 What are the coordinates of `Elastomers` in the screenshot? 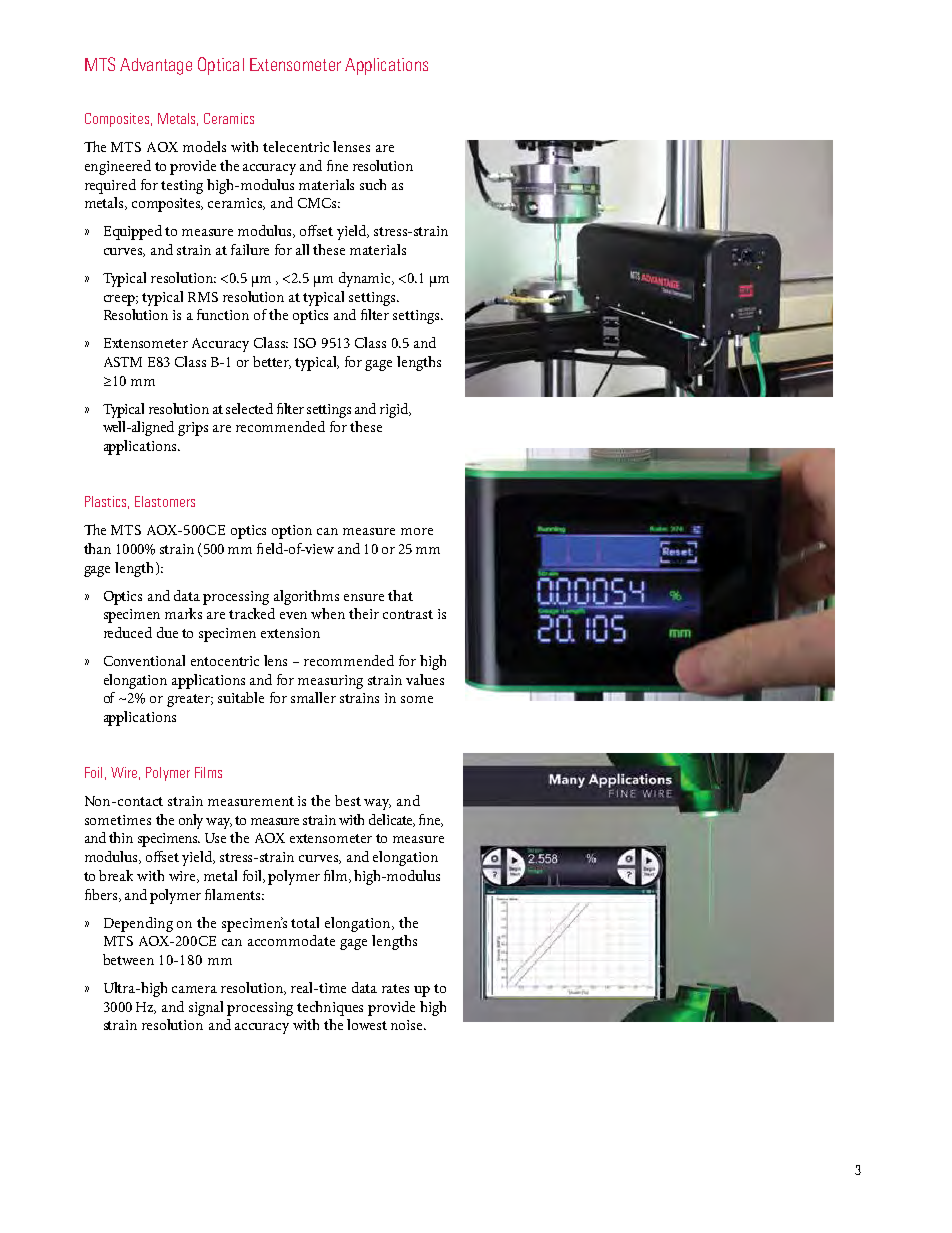 It's located at (165, 501).
